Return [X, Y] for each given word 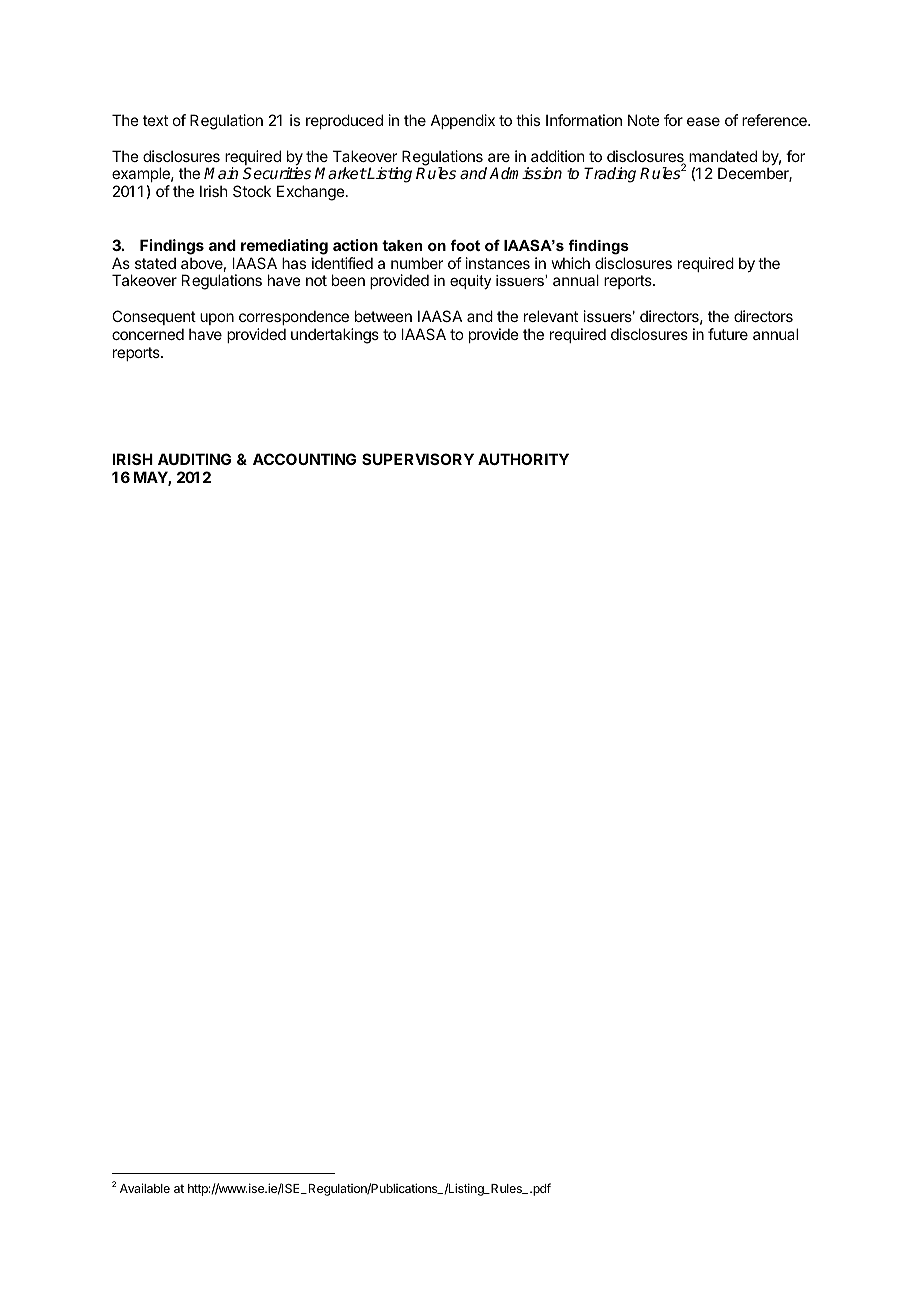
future [728, 334]
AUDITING [194, 459]
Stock [252, 191]
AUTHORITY [523, 459]
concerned [148, 334]
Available [145, 1188]
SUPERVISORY [418, 459]
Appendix [463, 121]
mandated [723, 156]
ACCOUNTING [304, 459]
